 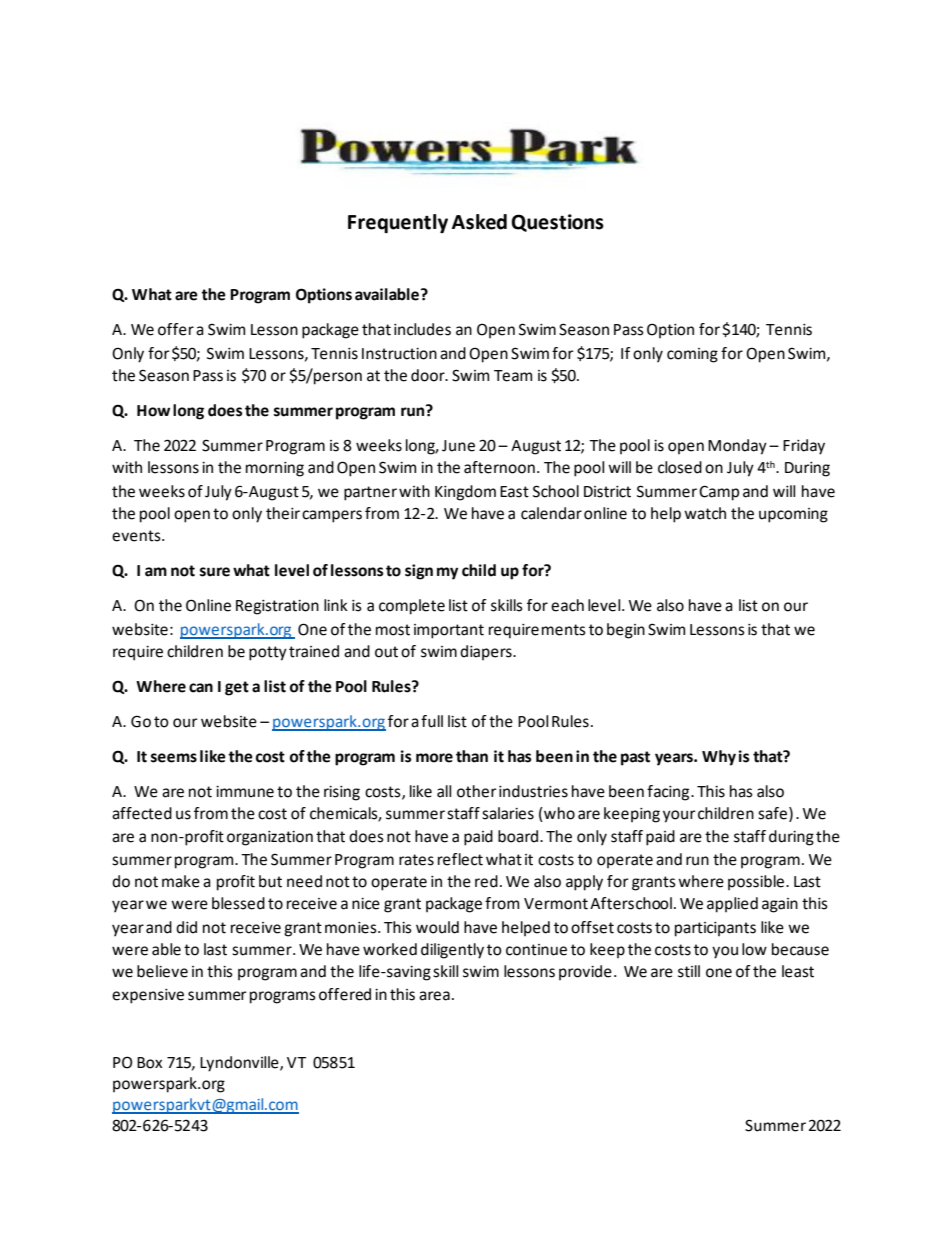 I want to click on June, so click(x=458, y=446).
